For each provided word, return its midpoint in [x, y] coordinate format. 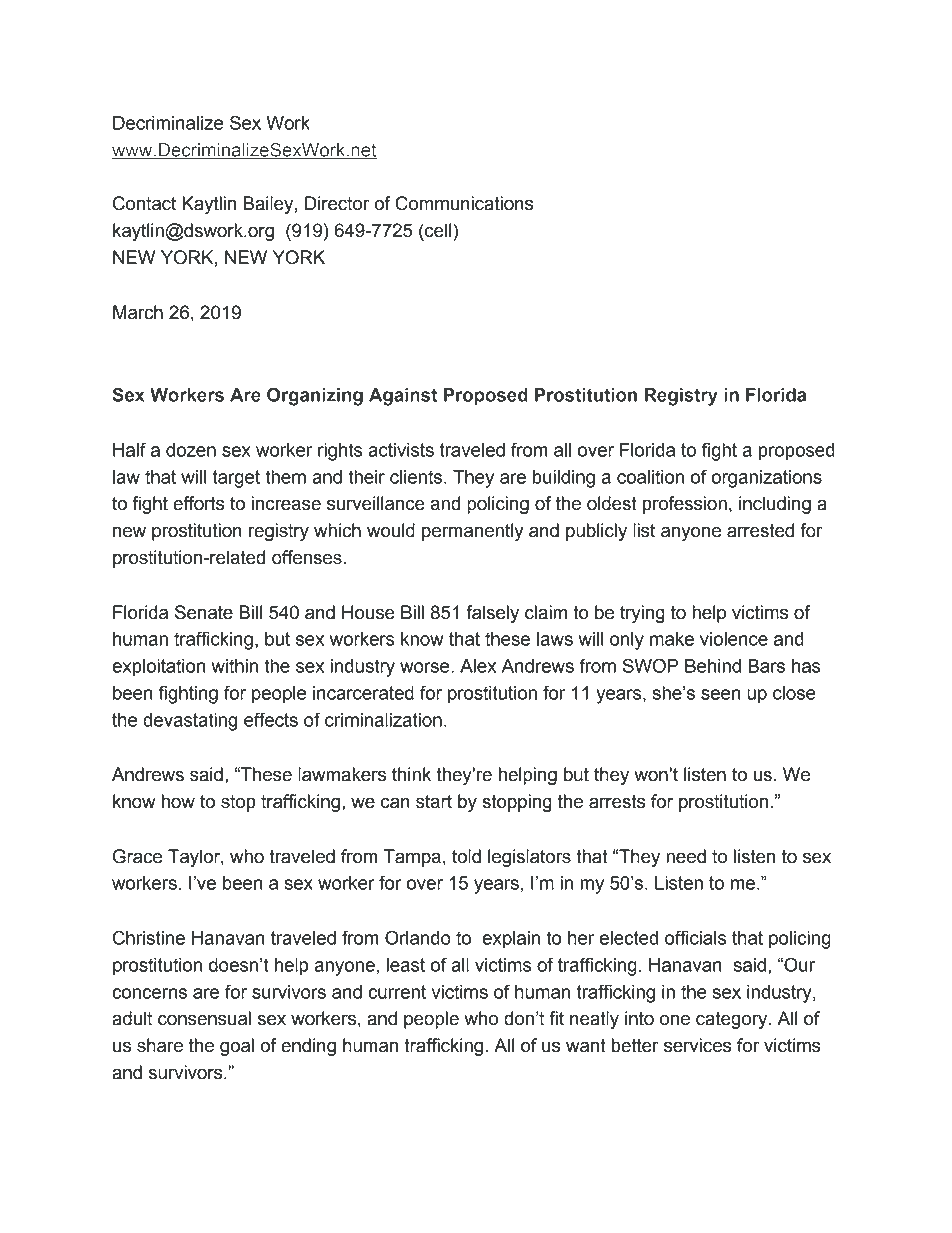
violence [734, 639]
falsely [492, 614]
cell [438, 230]
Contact [144, 203]
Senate [204, 612]
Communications [464, 203]
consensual [204, 1018]
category [733, 1020]
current [397, 992]
